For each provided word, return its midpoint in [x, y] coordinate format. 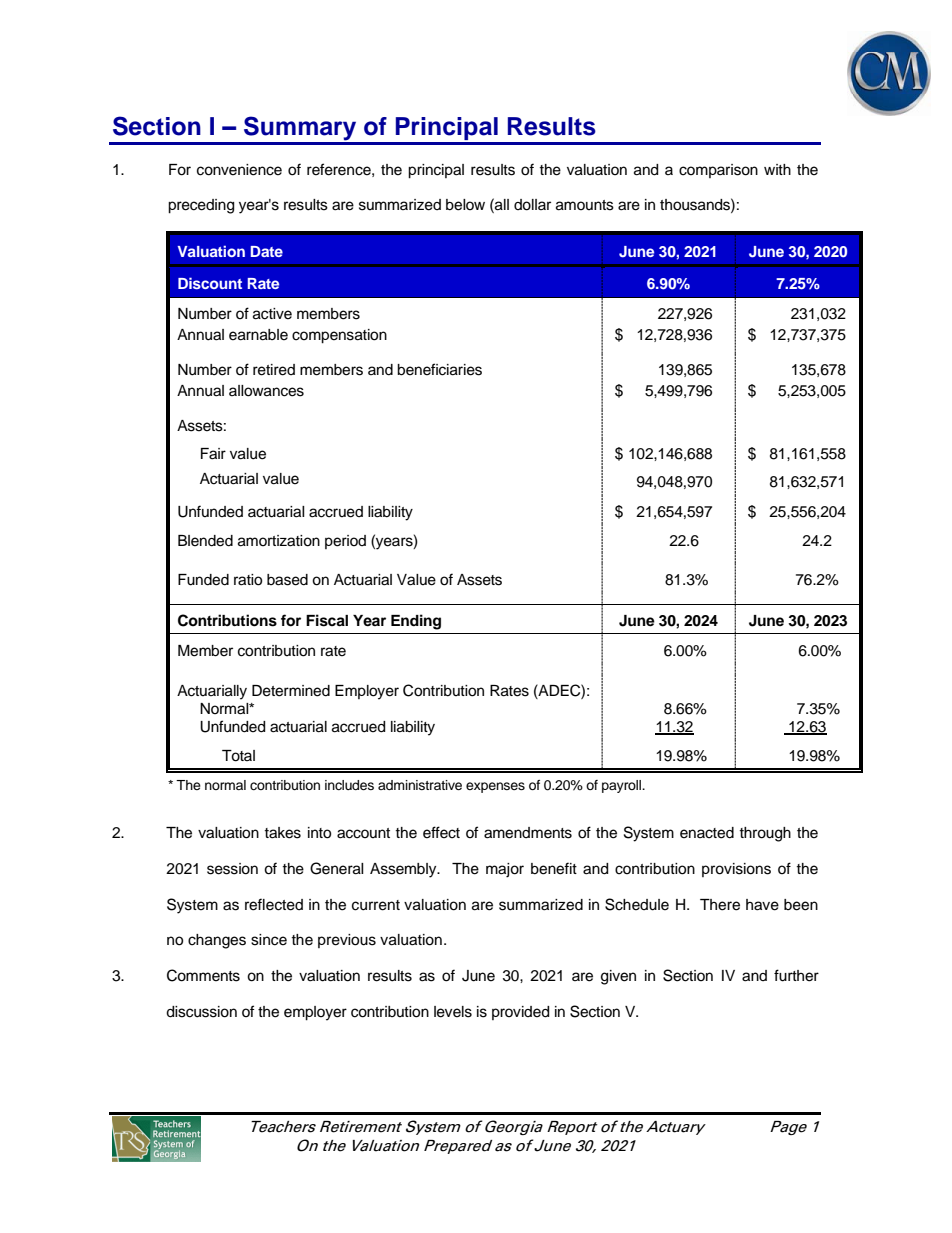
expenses [495, 787]
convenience [239, 170]
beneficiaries [439, 369]
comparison [718, 171]
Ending [416, 622]
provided [520, 1013]
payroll [623, 786]
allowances [266, 391]
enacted [707, 833]
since [269, 940]
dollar [532, 205]
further [796, 975]
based [287, 580]
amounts [585, 205]
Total [238, 756]
